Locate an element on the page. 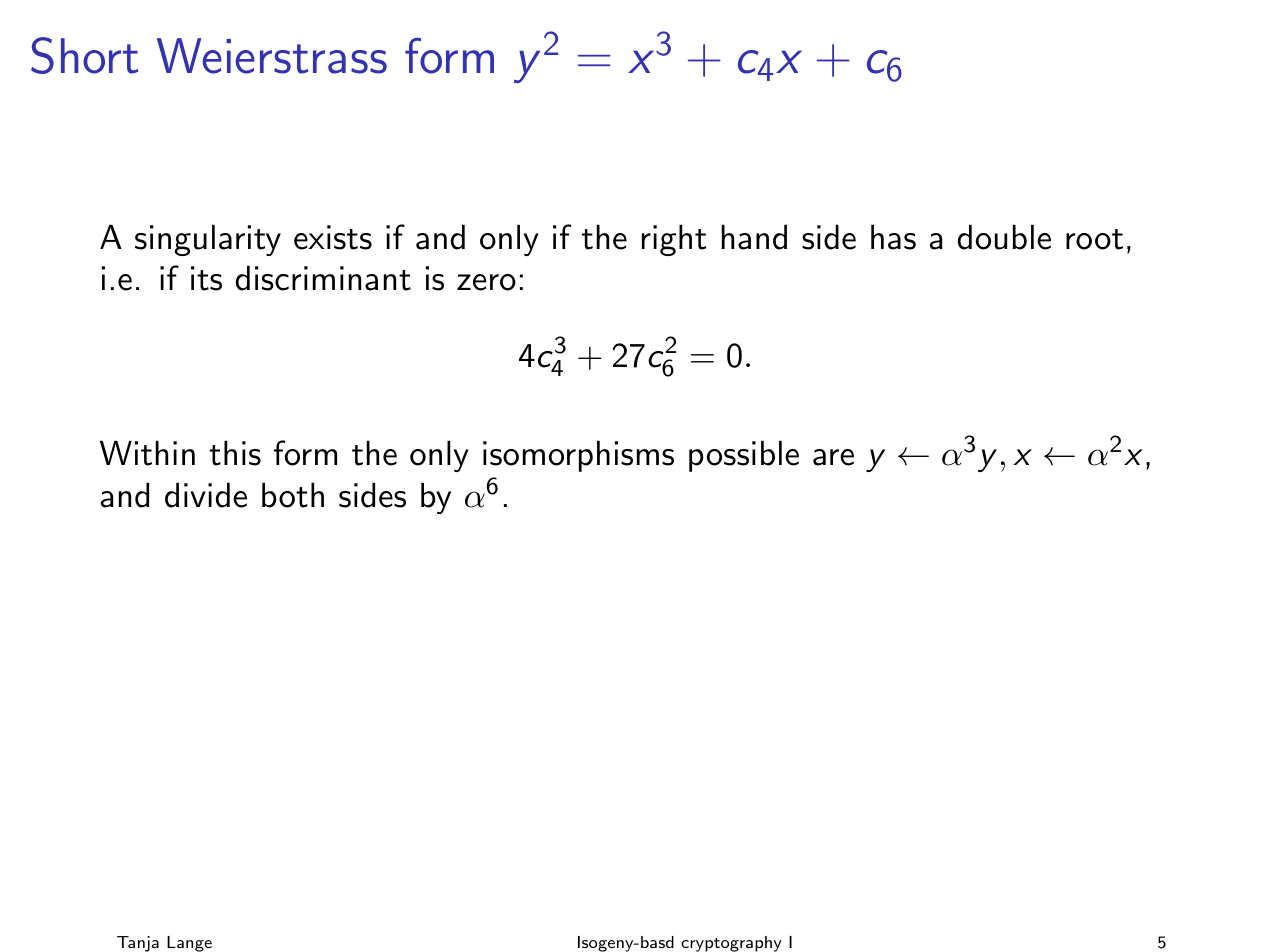  root is located at coordinates (1094, 239).
